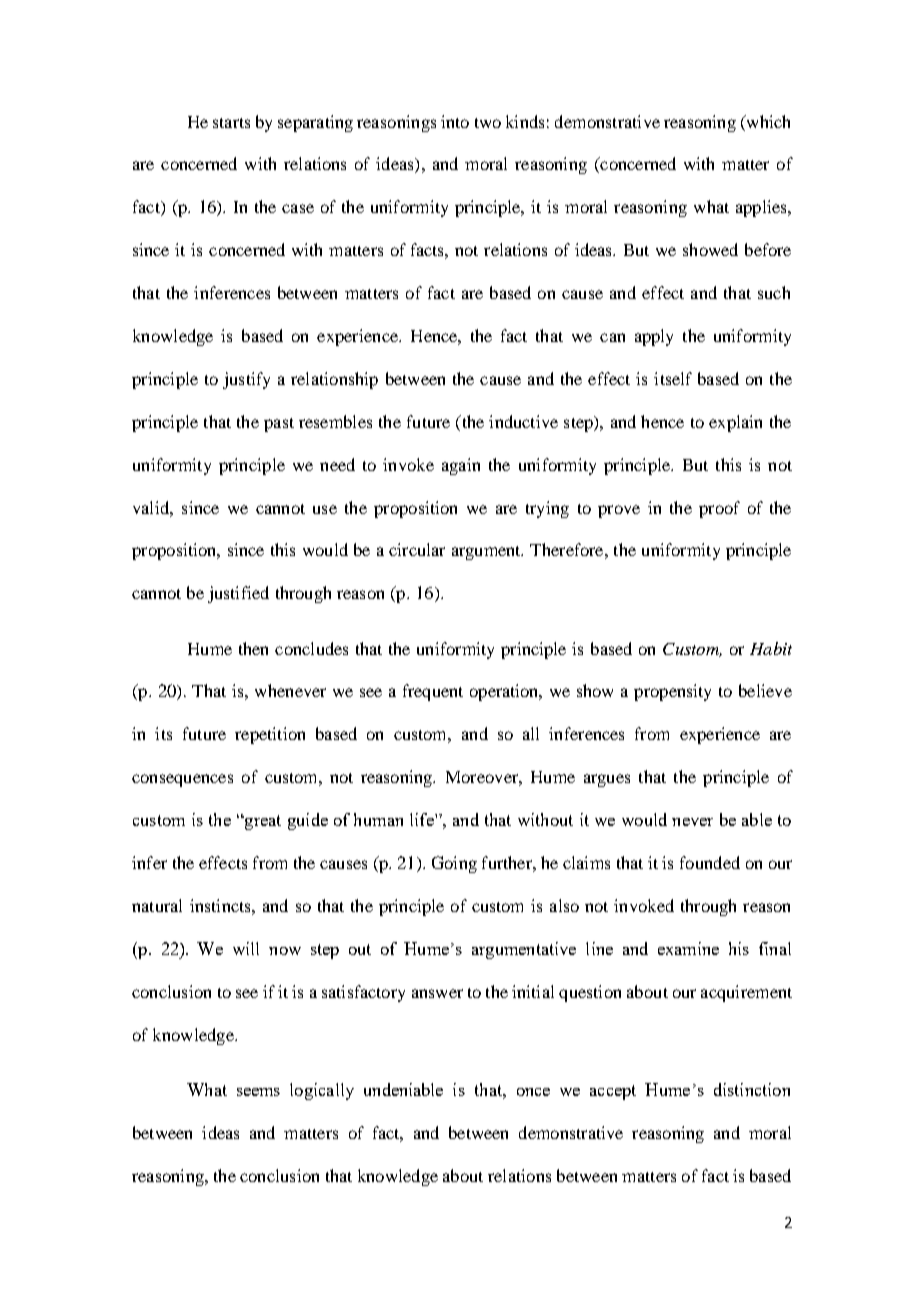 This document has width=924, height=1308. Describe the element at coordinates (238, 594) in the document. I see `justified` at that location.
